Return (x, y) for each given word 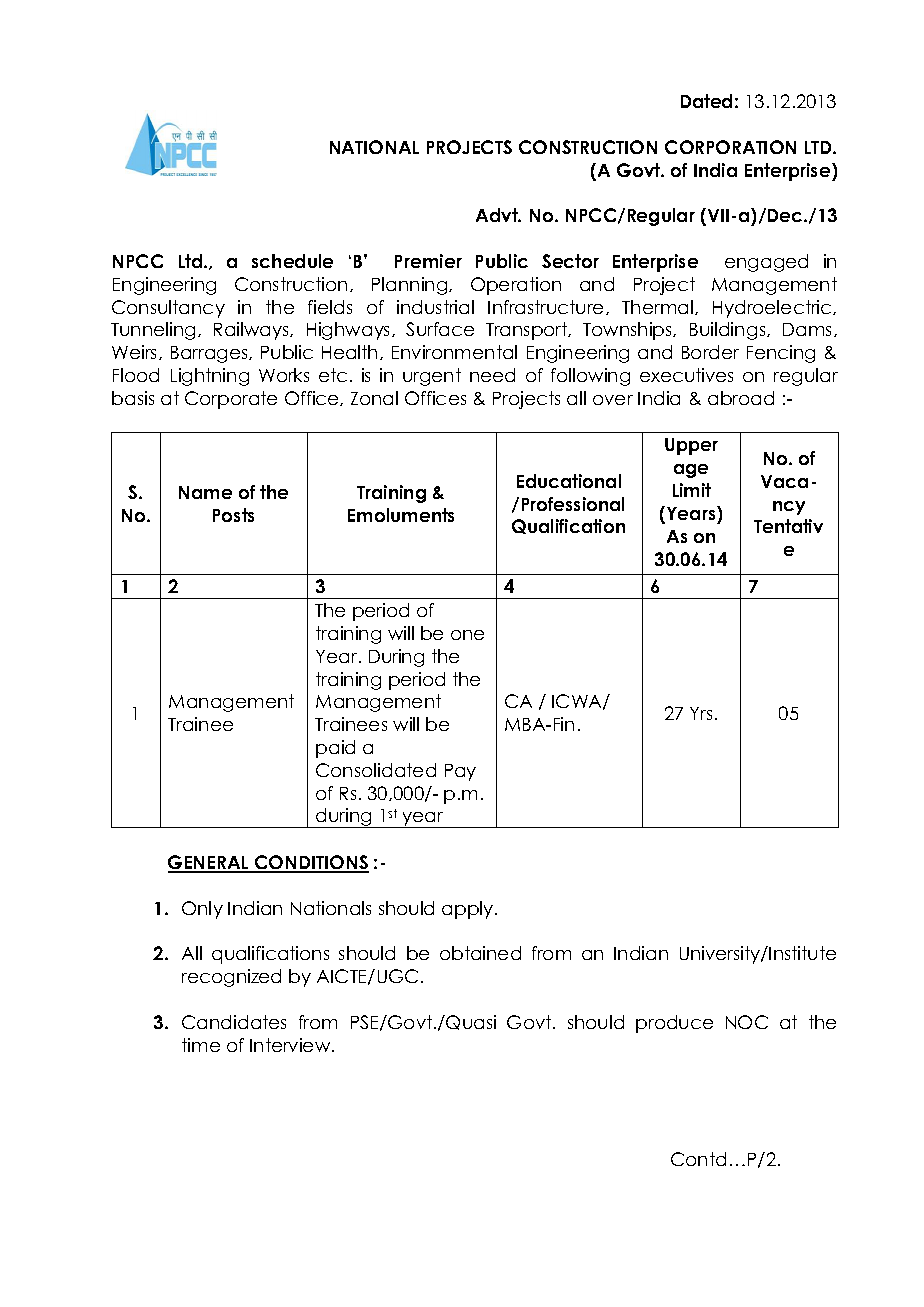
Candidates (234, 1022)
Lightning (210, 377)
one (467, 635)
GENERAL (209, 863)
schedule (292, 261)
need (492, 375)
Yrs (701, 713)
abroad (741, 398)
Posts (233, 515)
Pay (460, 772)
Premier (428, 261)
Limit (692, 490)
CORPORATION (730, 147)
